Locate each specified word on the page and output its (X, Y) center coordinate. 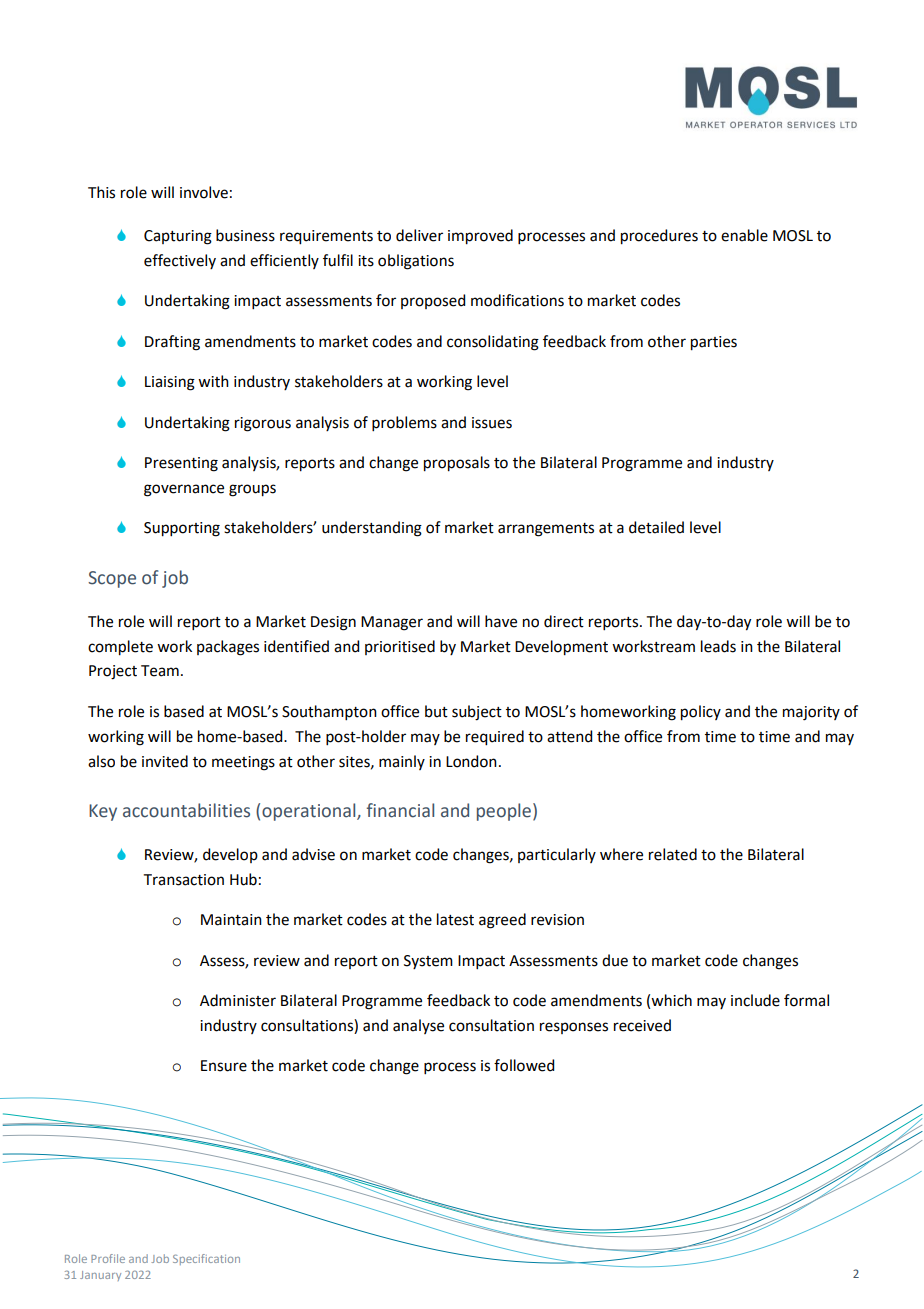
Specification (206, 1259)
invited (165, 761)
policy (701, 713)
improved (480, 237)
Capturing (178, 237)
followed (524, 1065)
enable (744, 235)
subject (477, 713)
